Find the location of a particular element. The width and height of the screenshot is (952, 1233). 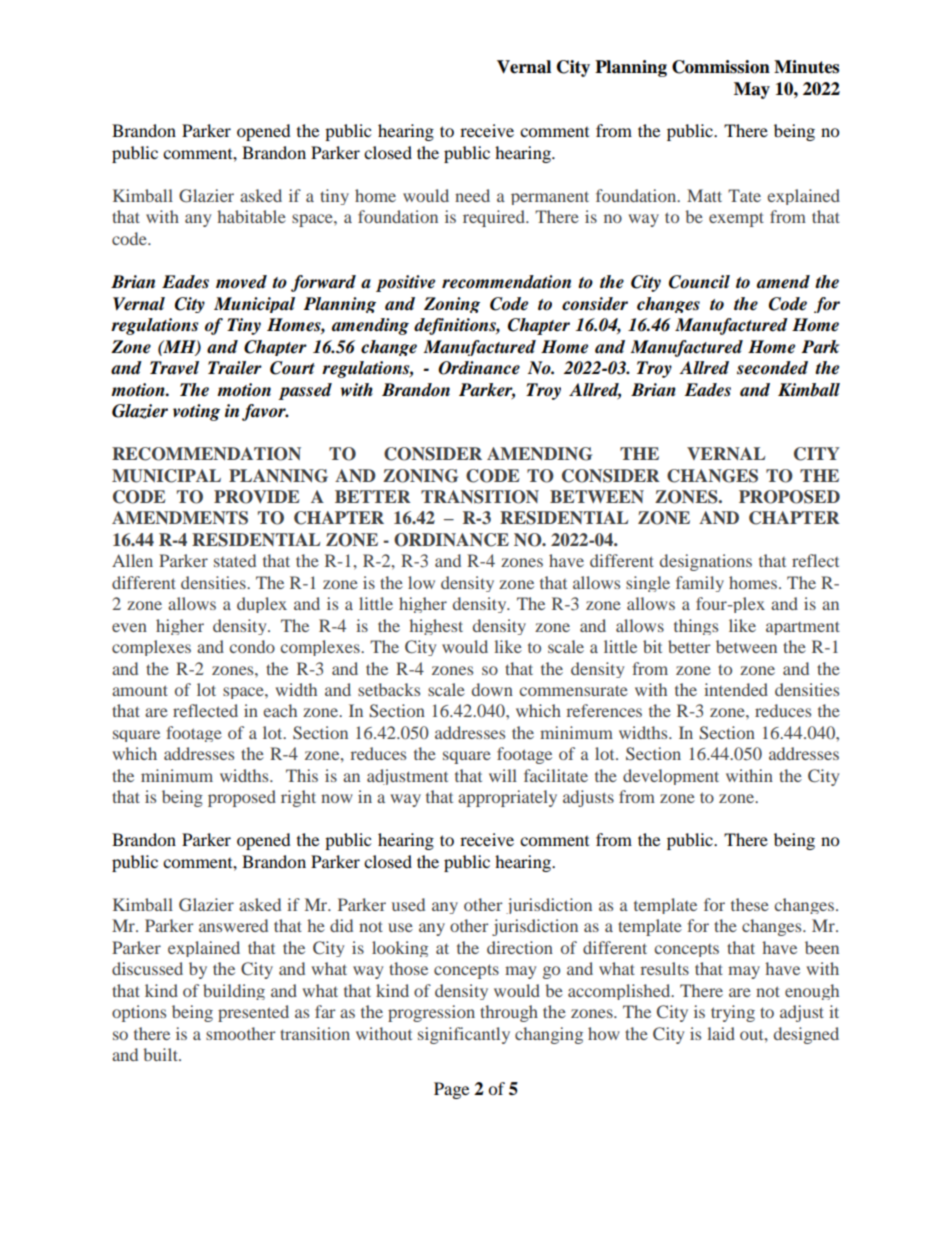

laid is located at coordinates (721, 1033).
